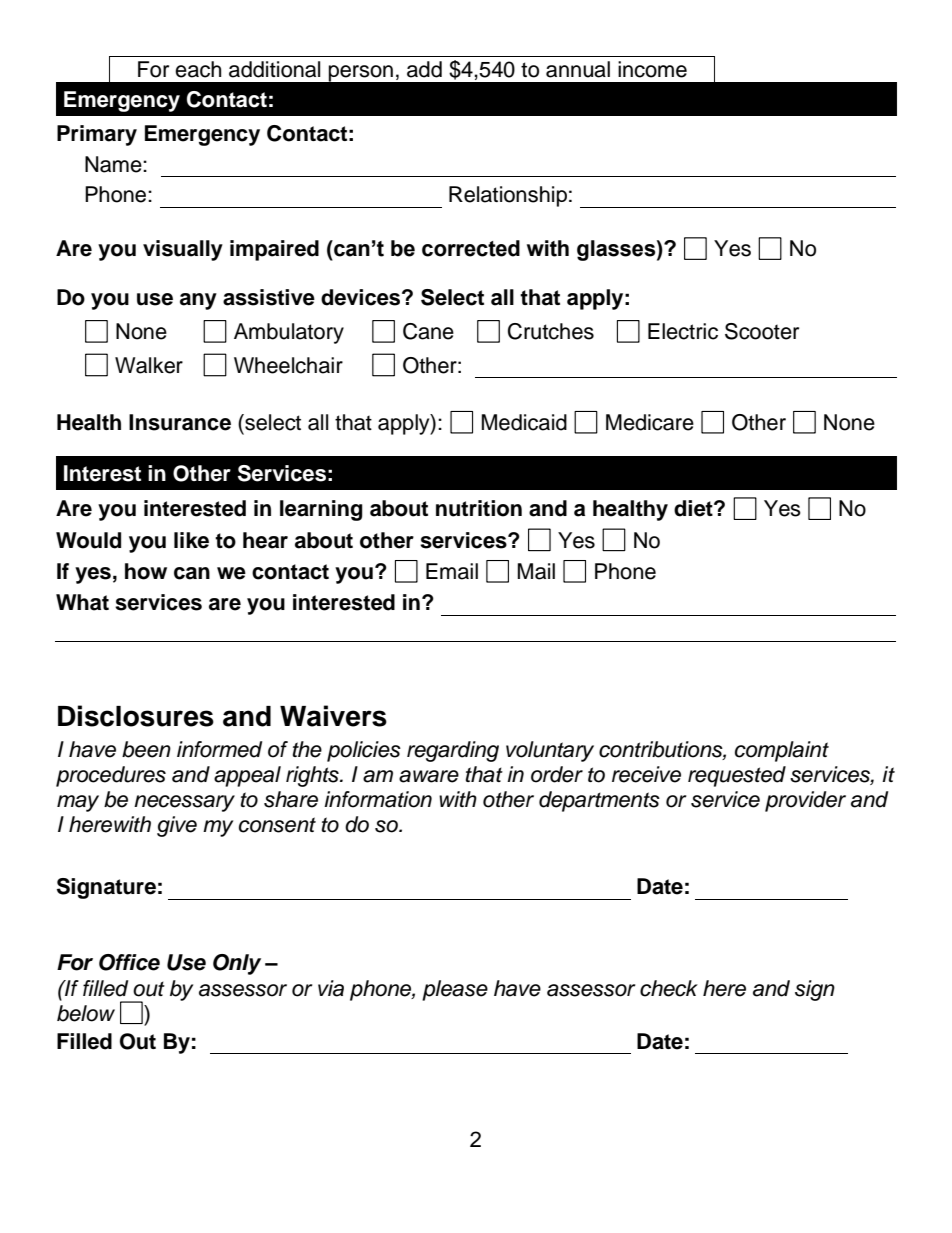 The image size is (952, 1233). I want to click on nutrition, so click(479, 508).
